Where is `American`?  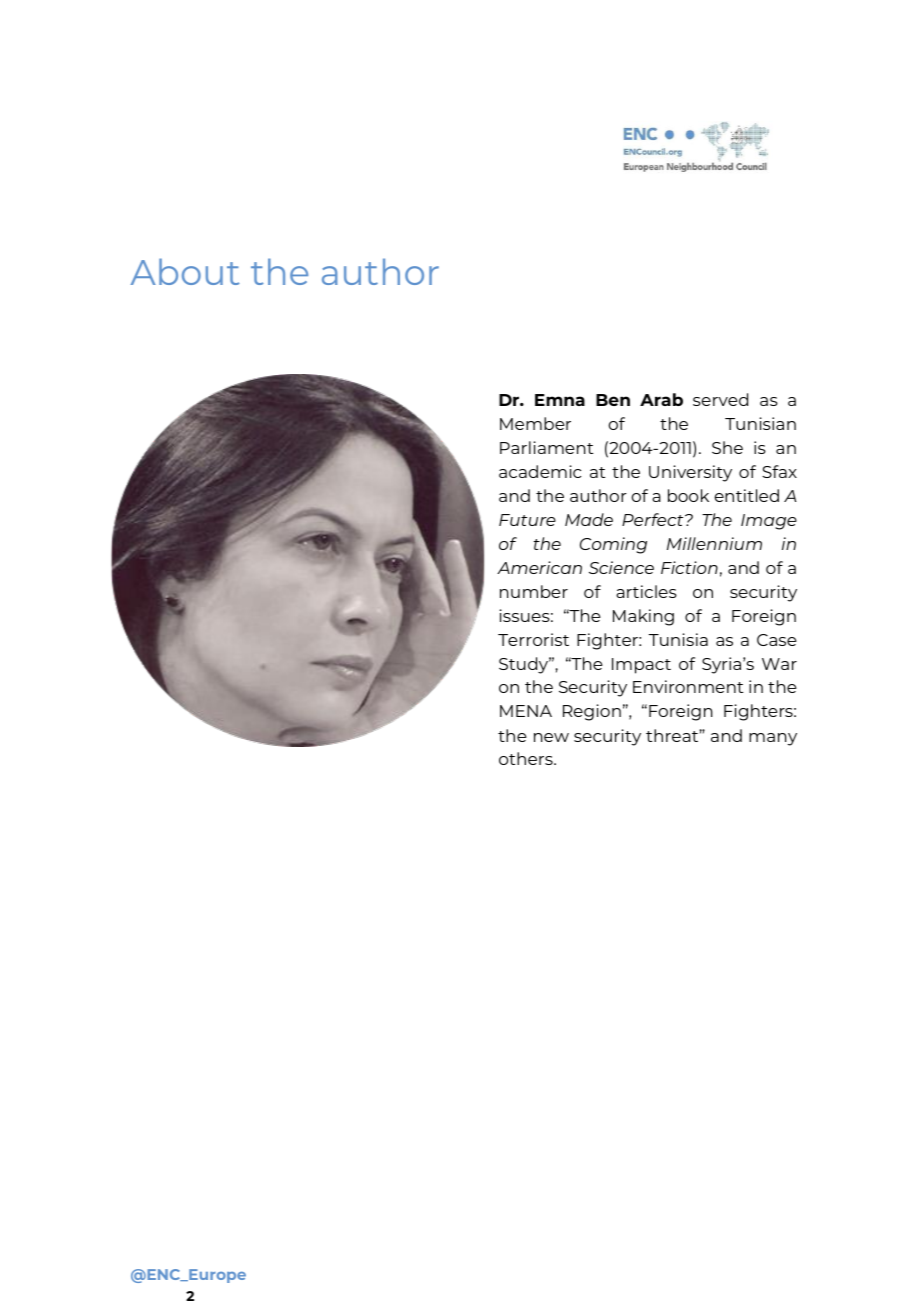
American is located at coordinates (539, 567).
